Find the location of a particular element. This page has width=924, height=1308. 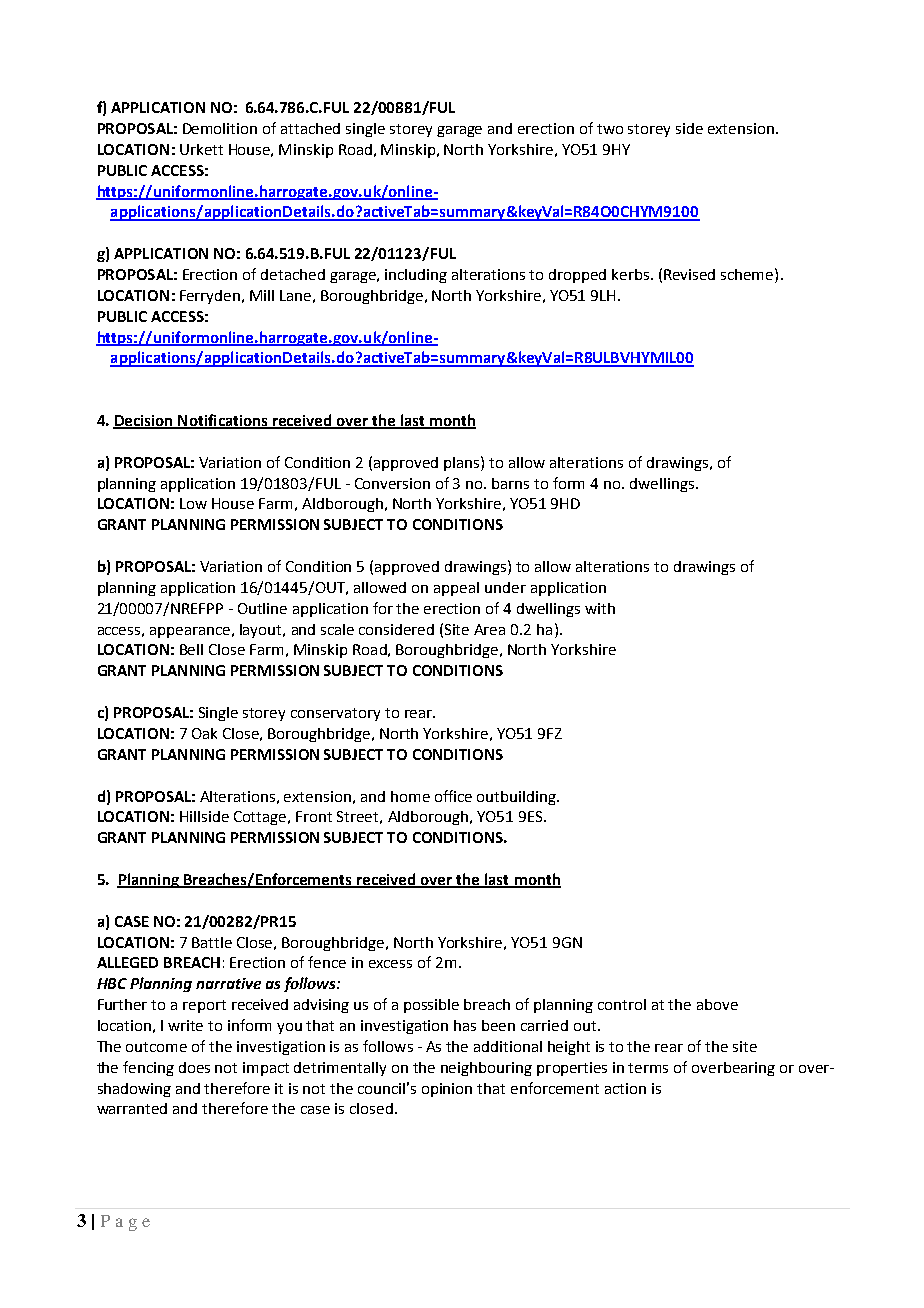

outbuilding is located at coordinates (517, 798).
